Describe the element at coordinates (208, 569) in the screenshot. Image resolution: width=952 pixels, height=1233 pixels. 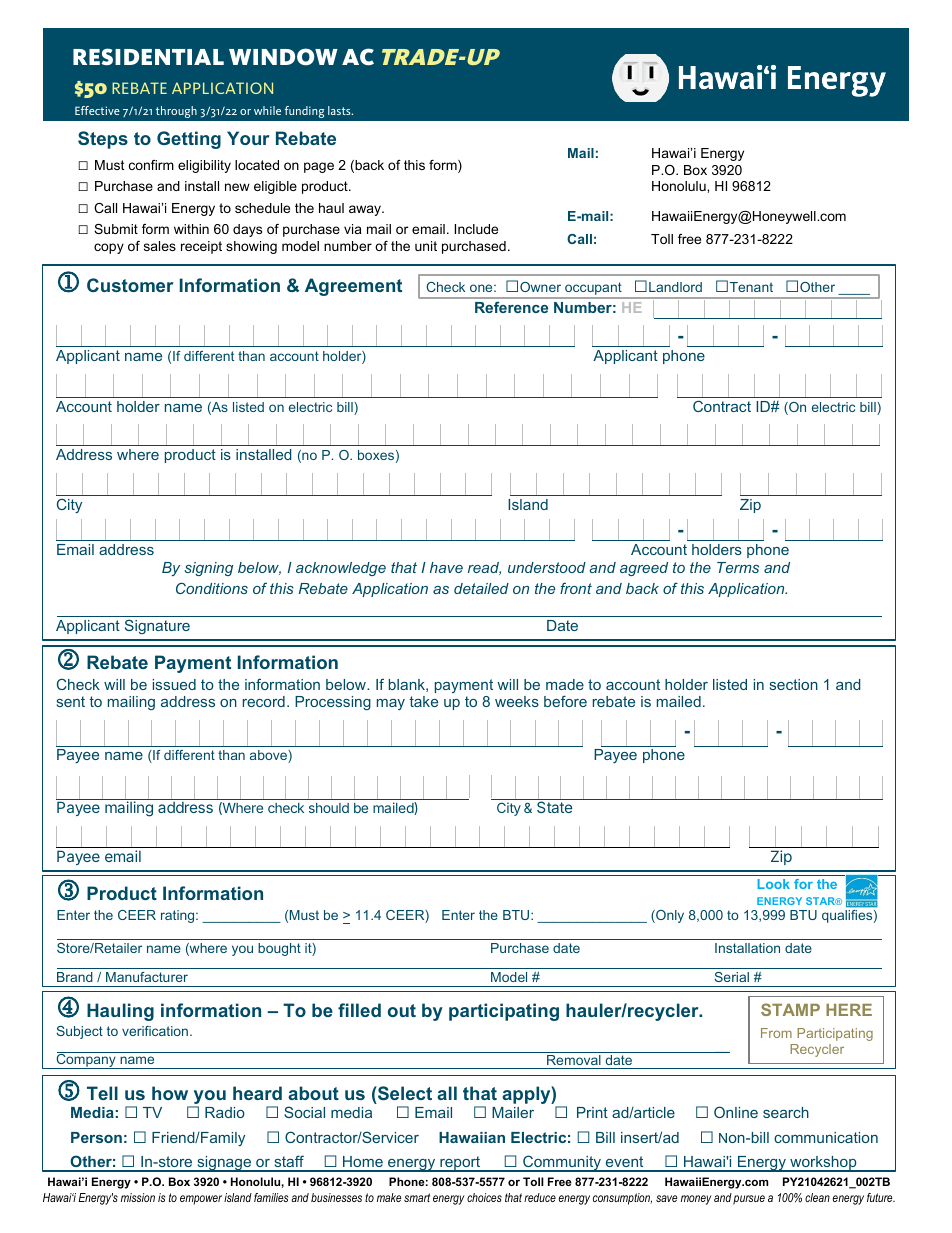
I see `signing` at that location.
